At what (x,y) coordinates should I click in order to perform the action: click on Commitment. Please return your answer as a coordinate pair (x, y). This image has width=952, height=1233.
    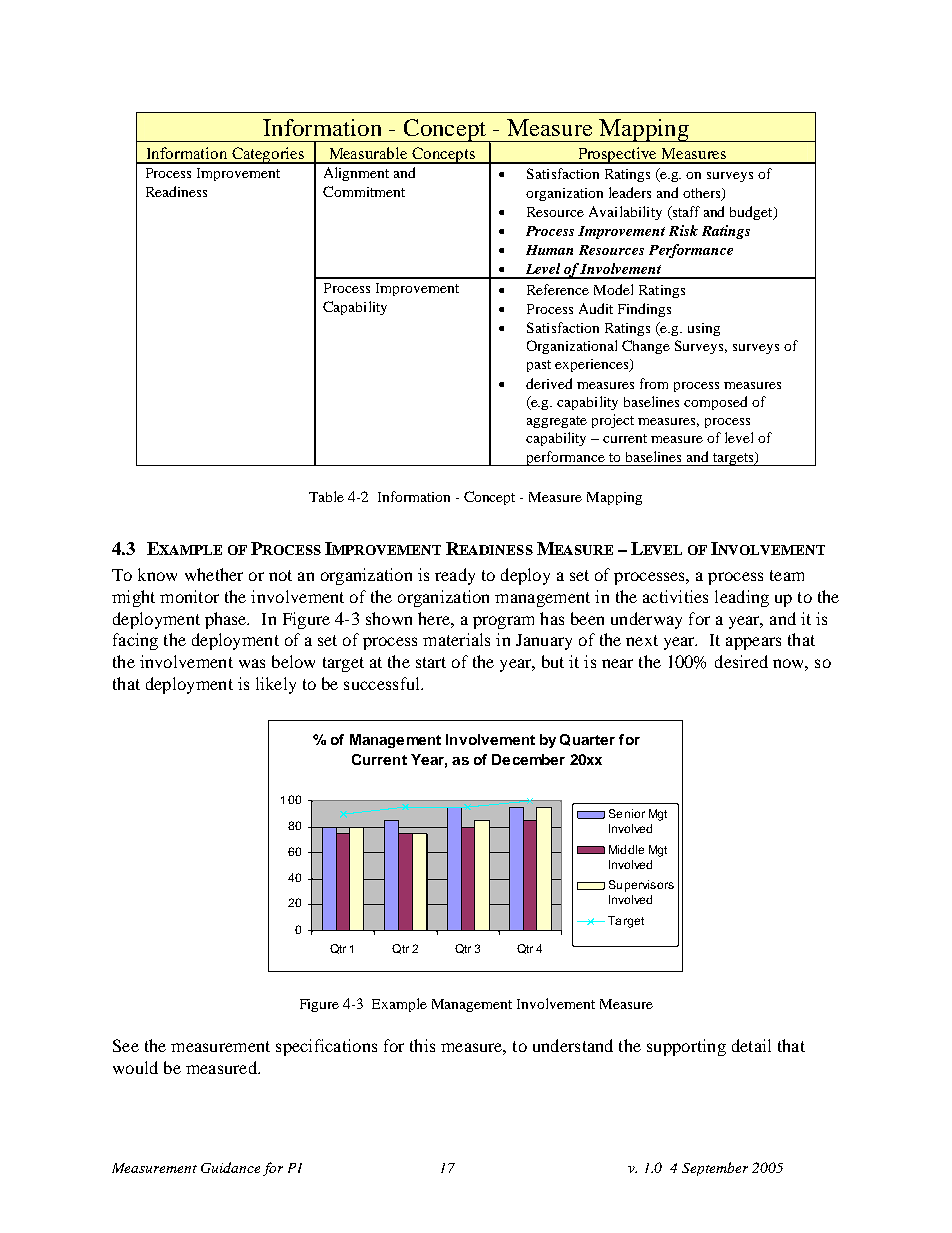
    Looking at the image, I should click on (364, 191).
